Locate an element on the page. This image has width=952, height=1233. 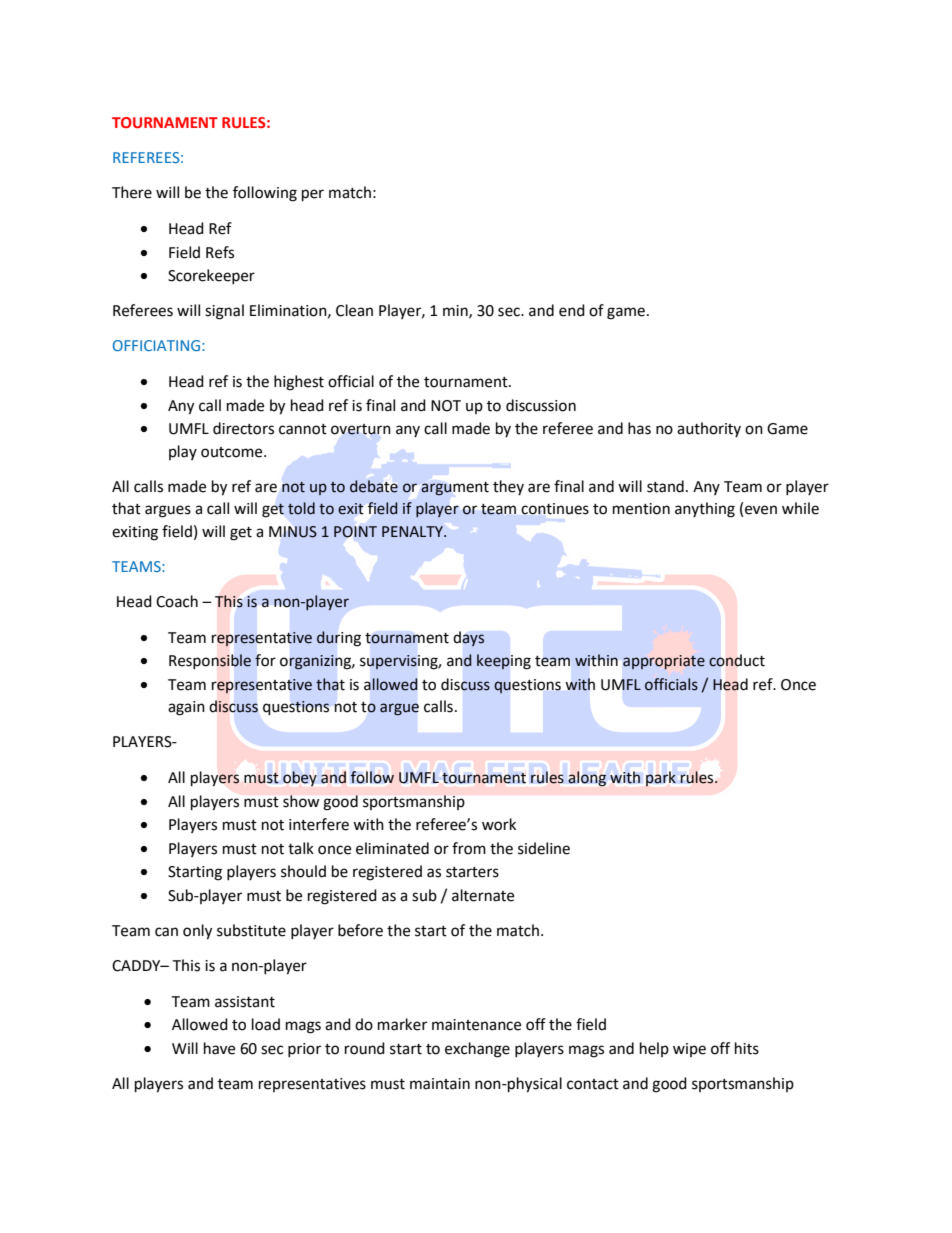
days is located at coordinates (469, 639).
